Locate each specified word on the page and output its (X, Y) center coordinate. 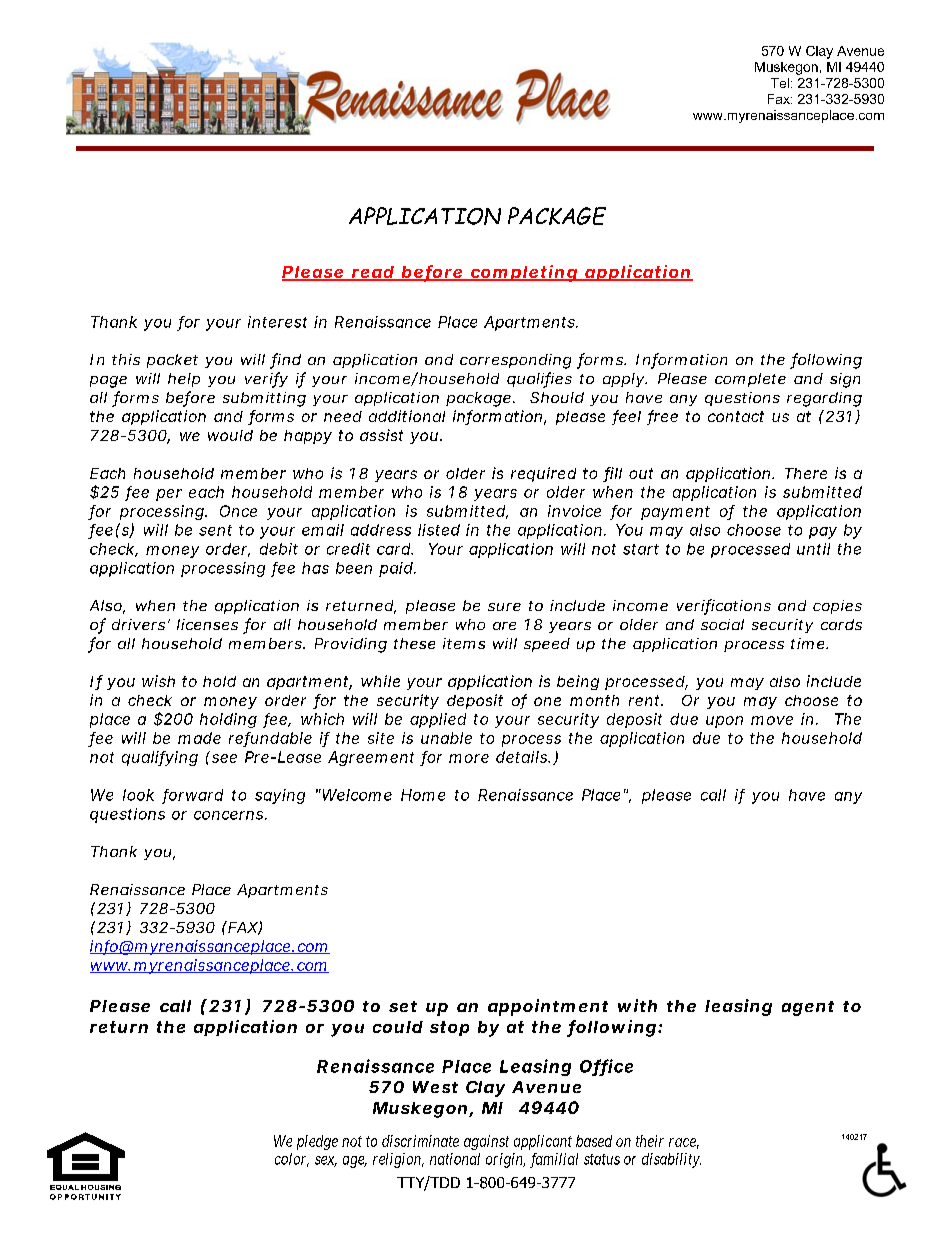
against (486, 1142)
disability (671, 1160)
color (292, 1160)
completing (523, 273)
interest (277, 322)
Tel (780, 83)
